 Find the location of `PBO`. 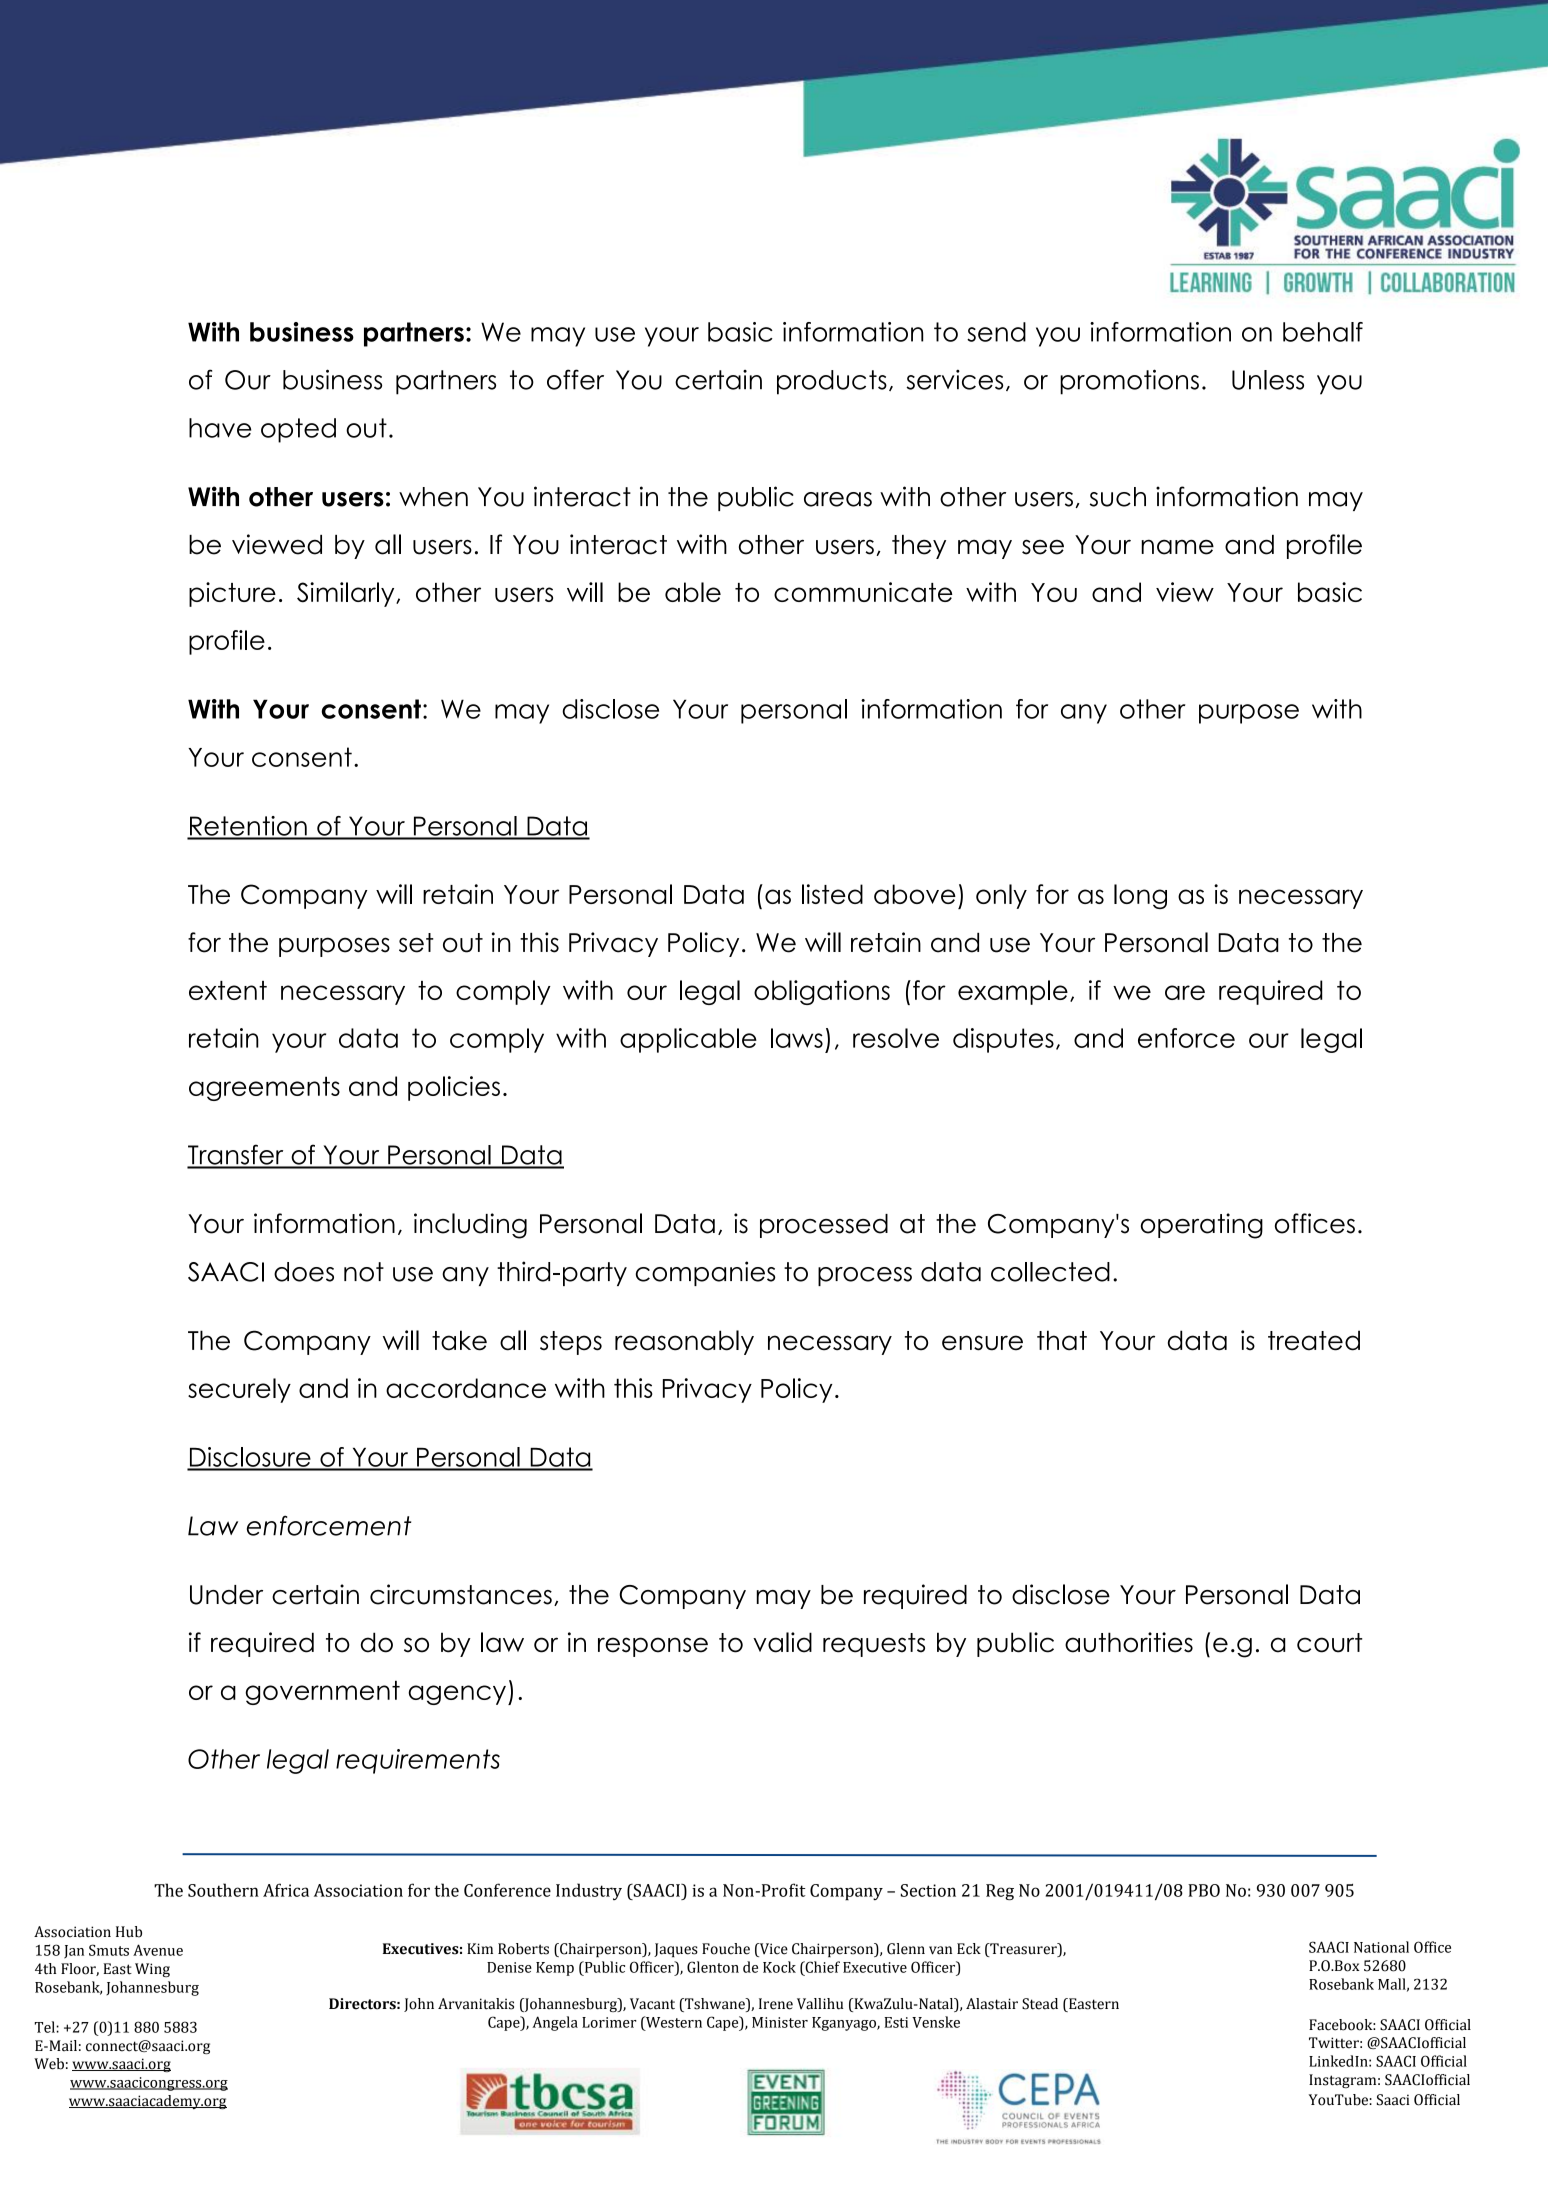

PBO is located at coordinates (1204, 1890).
